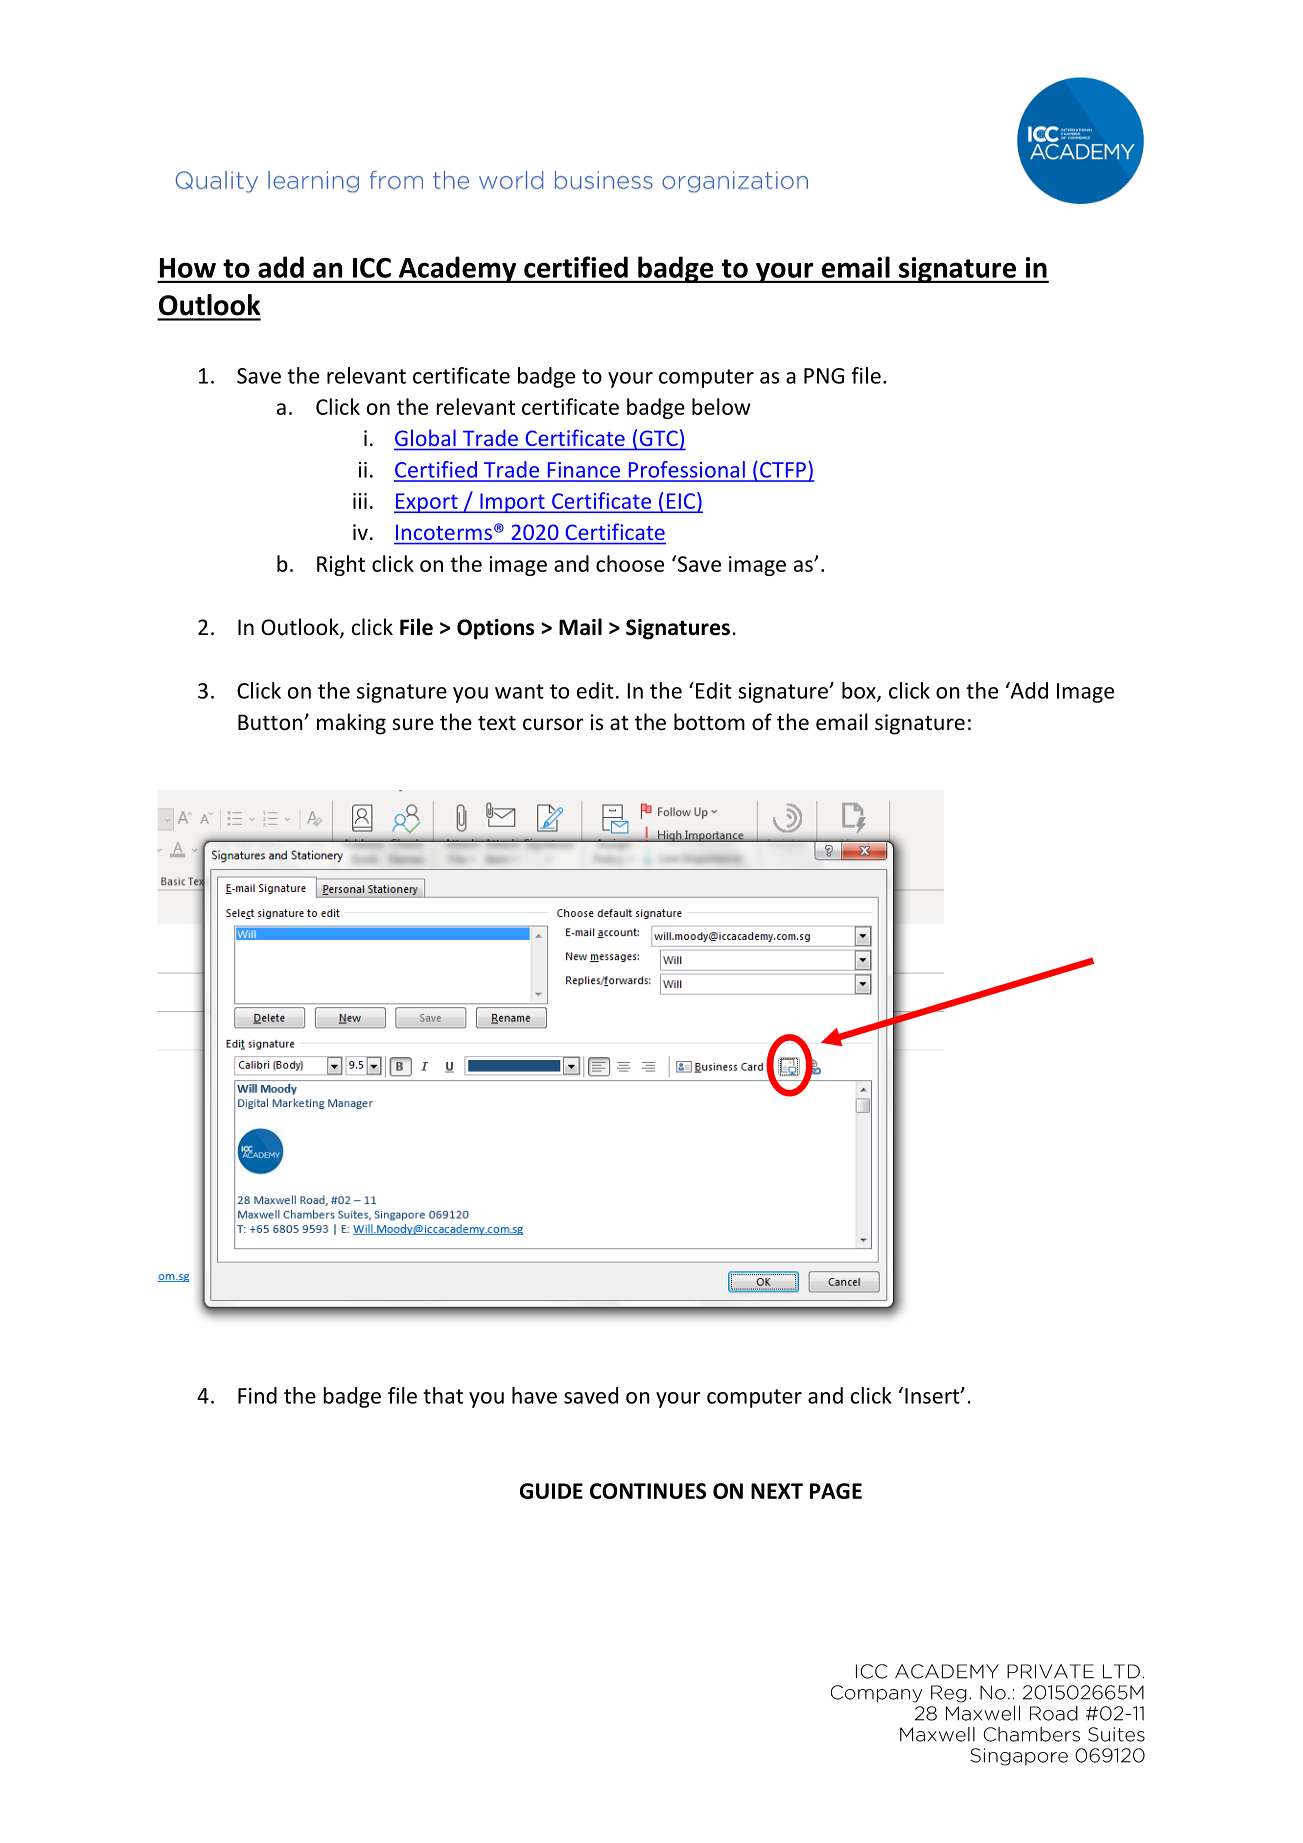  I want to click on choose, so click(630, 563).
